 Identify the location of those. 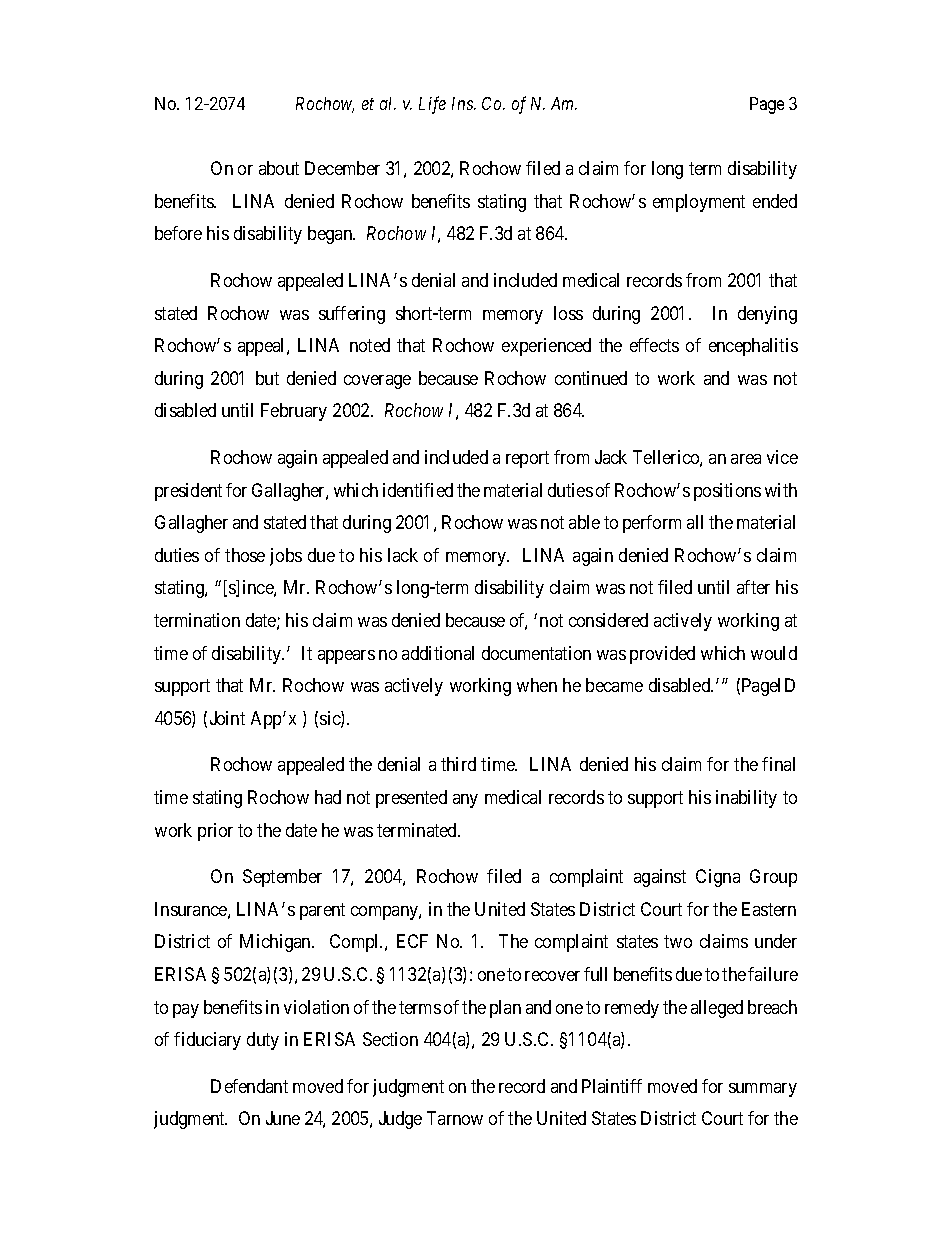
(245, 555).
